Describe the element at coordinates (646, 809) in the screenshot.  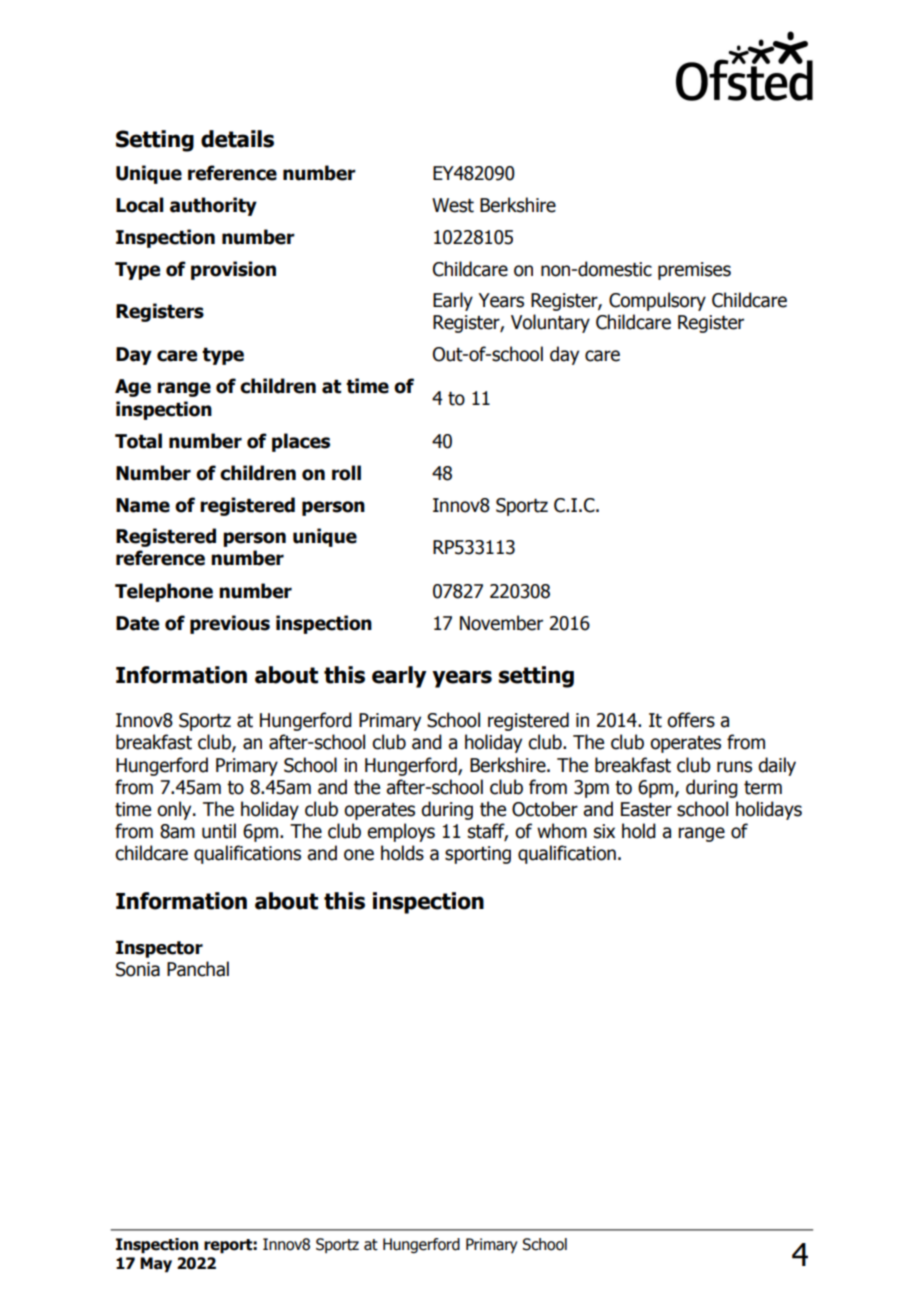
I see `Easter` at that location.
